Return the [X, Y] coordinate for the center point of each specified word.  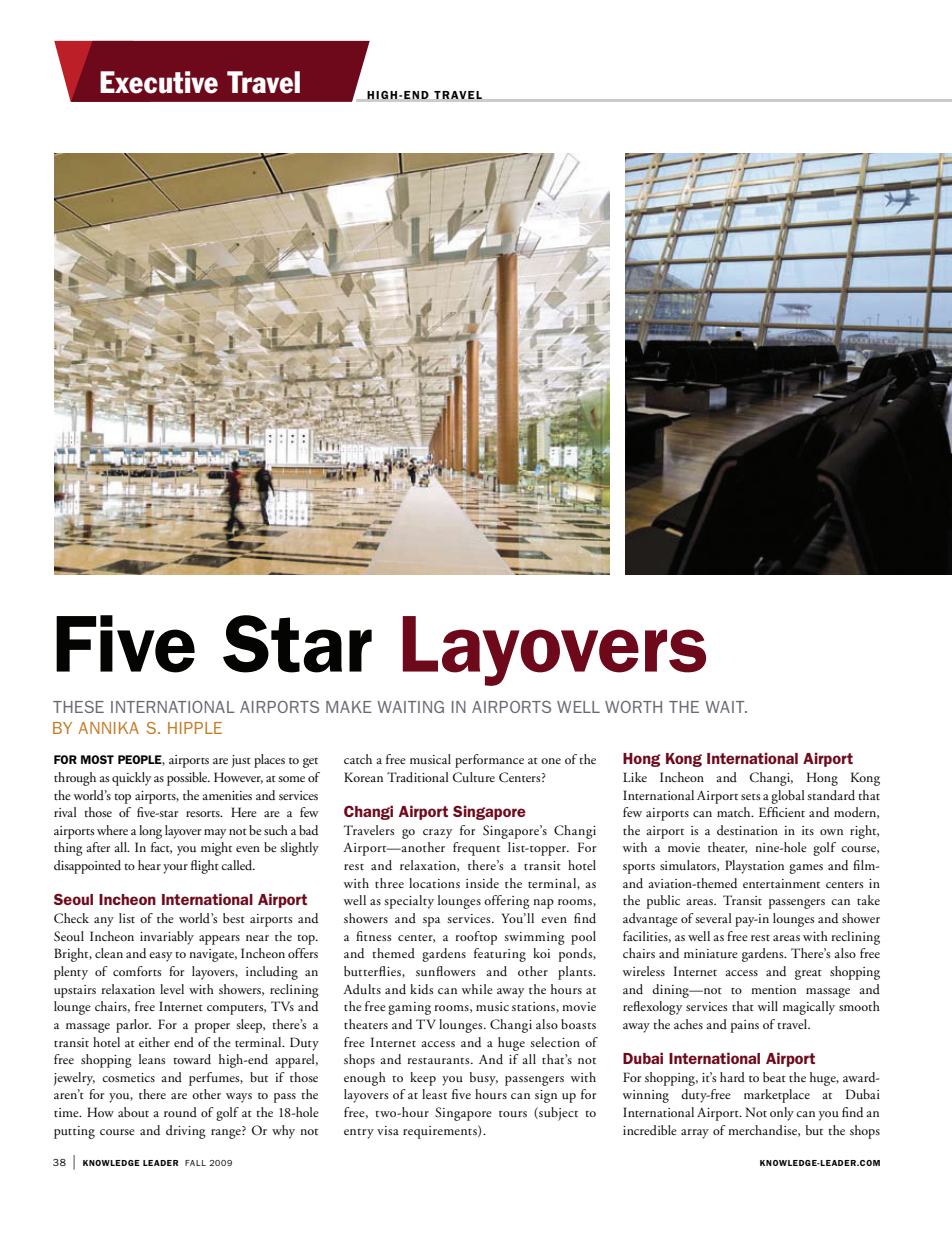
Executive [159, 82]
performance [489, 761]
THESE [78, 707]
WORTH [633, 707]
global [788, 797]
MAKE [349, 707]
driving [186, 1132]
